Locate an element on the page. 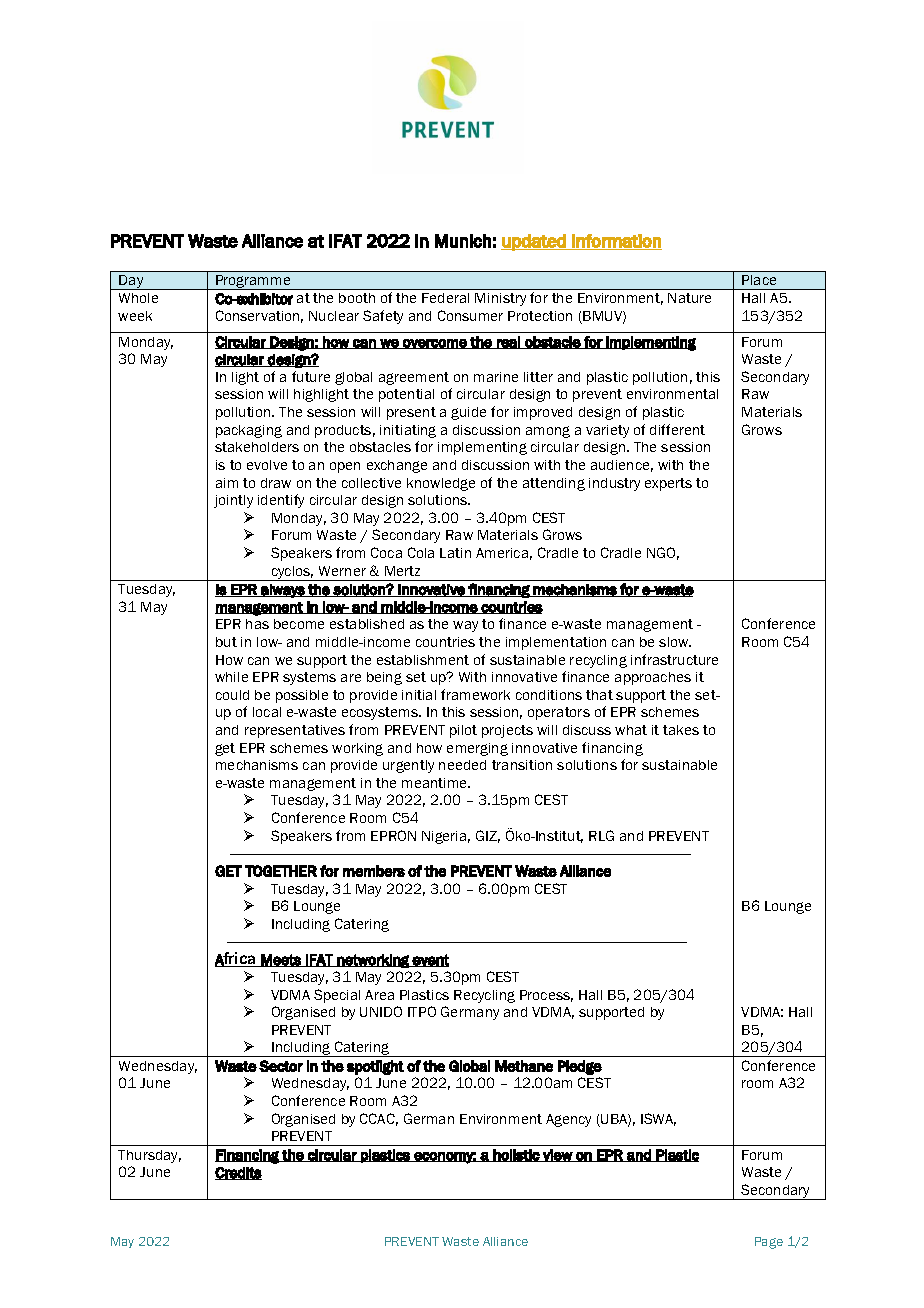 Image resolution: width=924 pixels, height=1308 pixels. Credits is located at coordinates (238, 1173).
